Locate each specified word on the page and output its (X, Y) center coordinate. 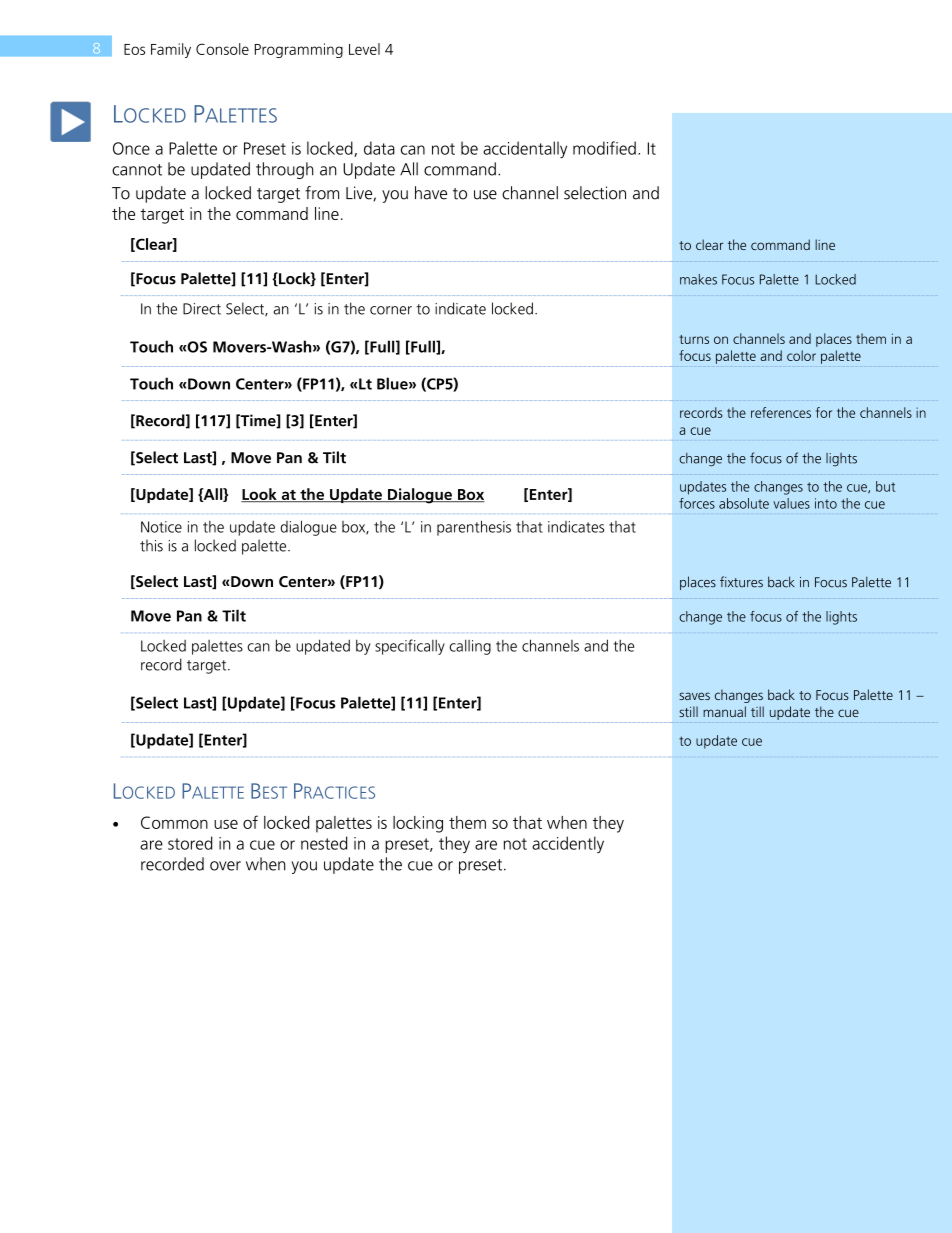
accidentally (525, 149)
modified (604, 148)
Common (174, 822)
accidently (568, 844)
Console (222, 49)
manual (724, 711)
